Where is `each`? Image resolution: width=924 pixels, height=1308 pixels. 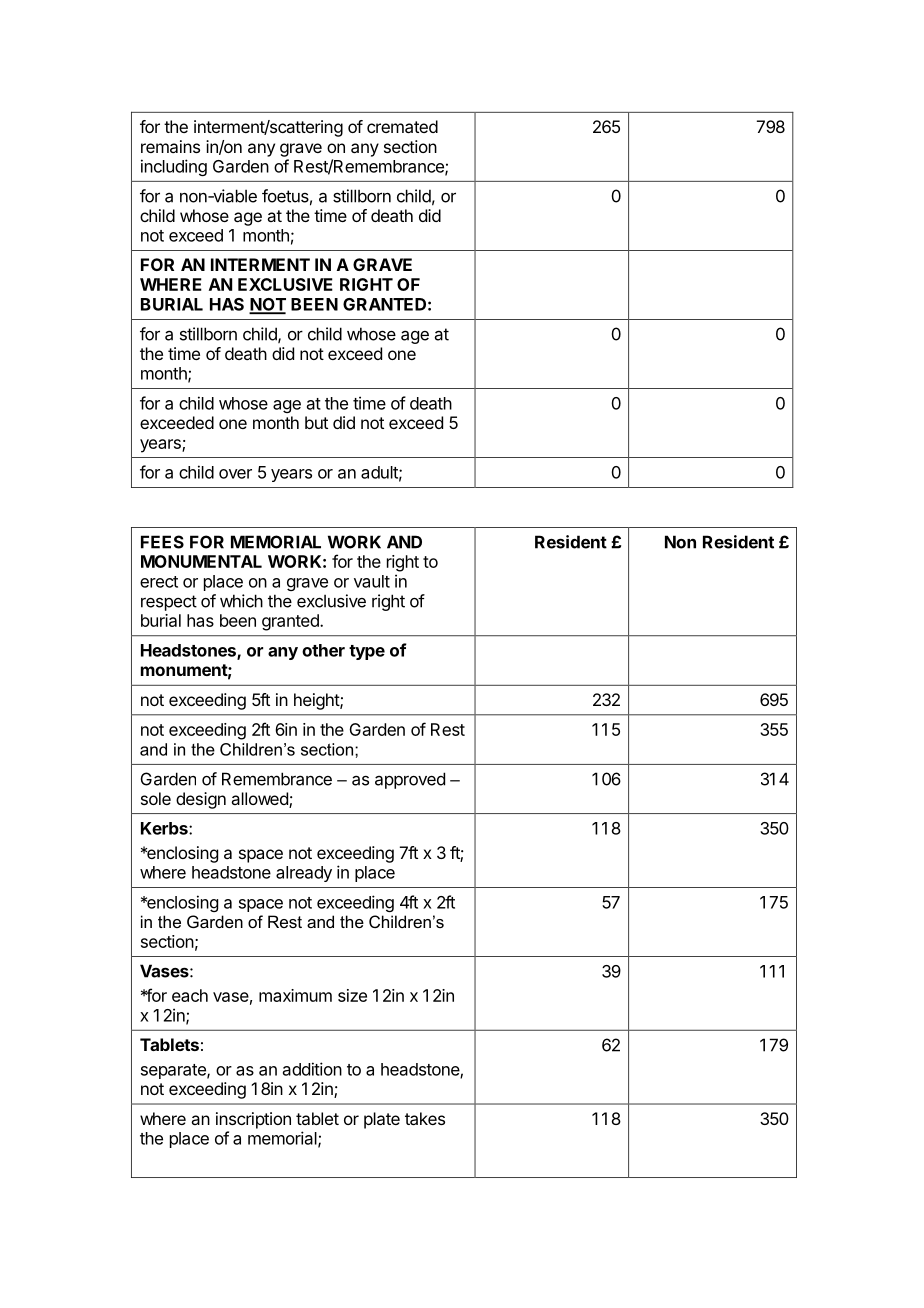
each is located at coordinates (190, 995).
